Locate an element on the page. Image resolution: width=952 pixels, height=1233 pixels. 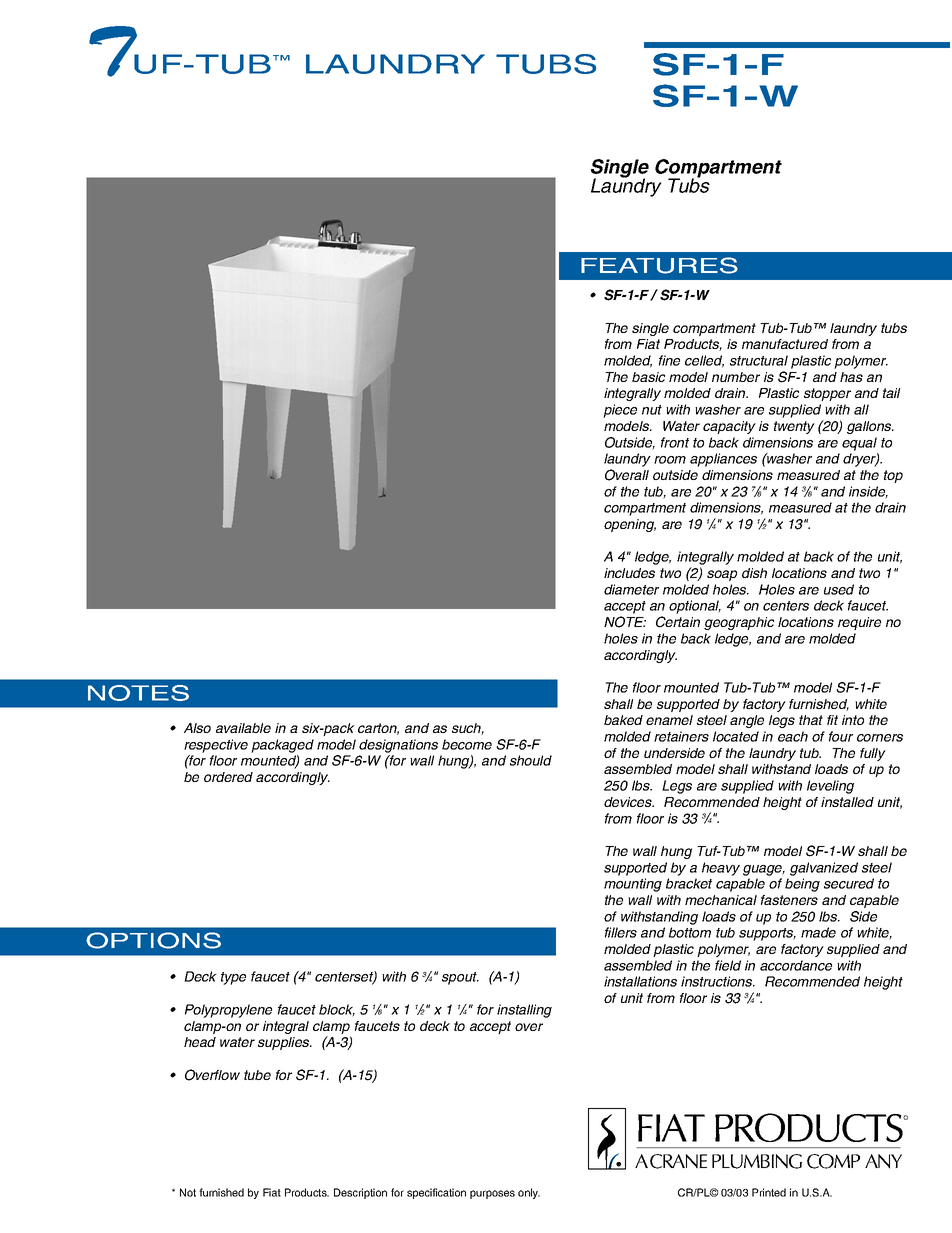
Description is located at coordinates (360, 1193).
